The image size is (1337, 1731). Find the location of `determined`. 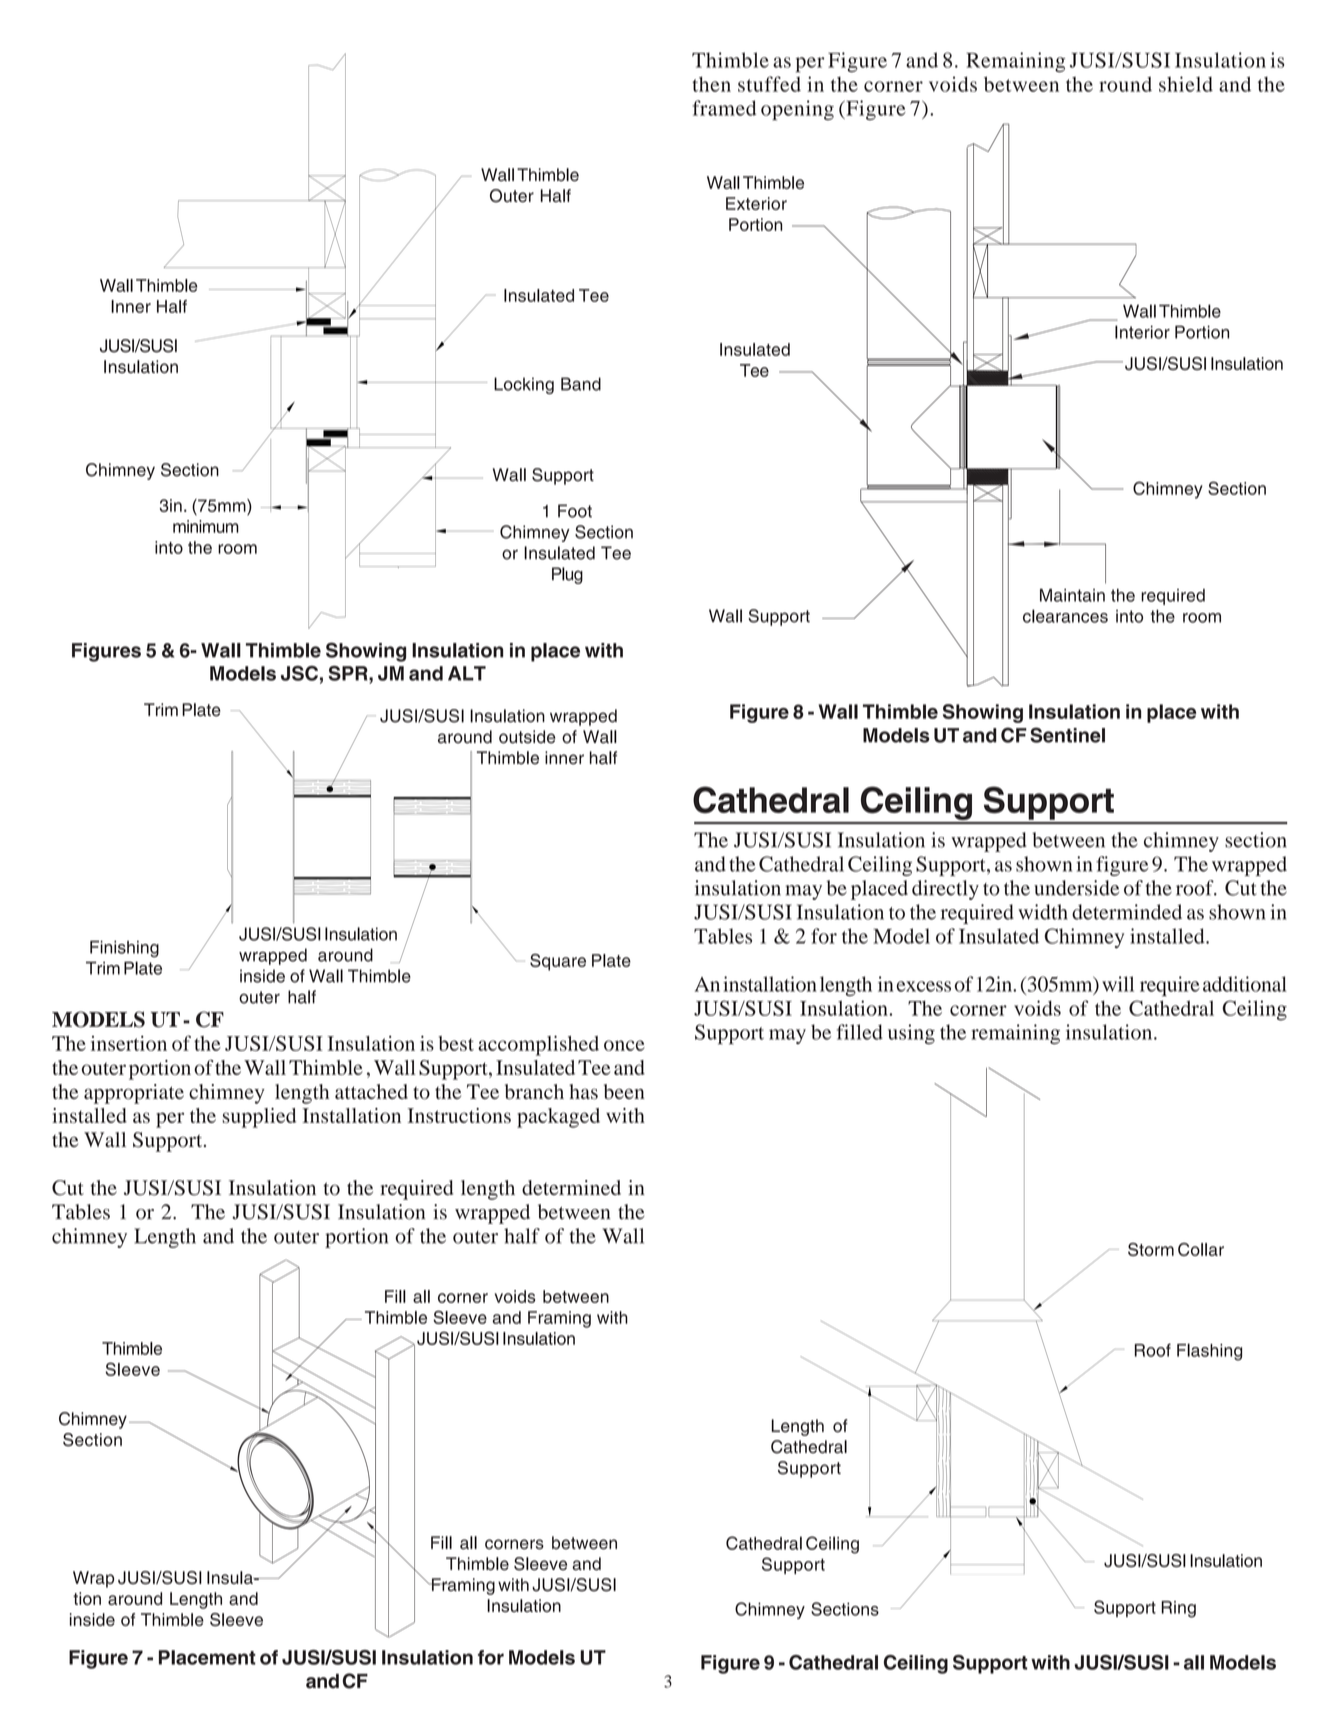

determined is located at coordinates (571, 1187).
